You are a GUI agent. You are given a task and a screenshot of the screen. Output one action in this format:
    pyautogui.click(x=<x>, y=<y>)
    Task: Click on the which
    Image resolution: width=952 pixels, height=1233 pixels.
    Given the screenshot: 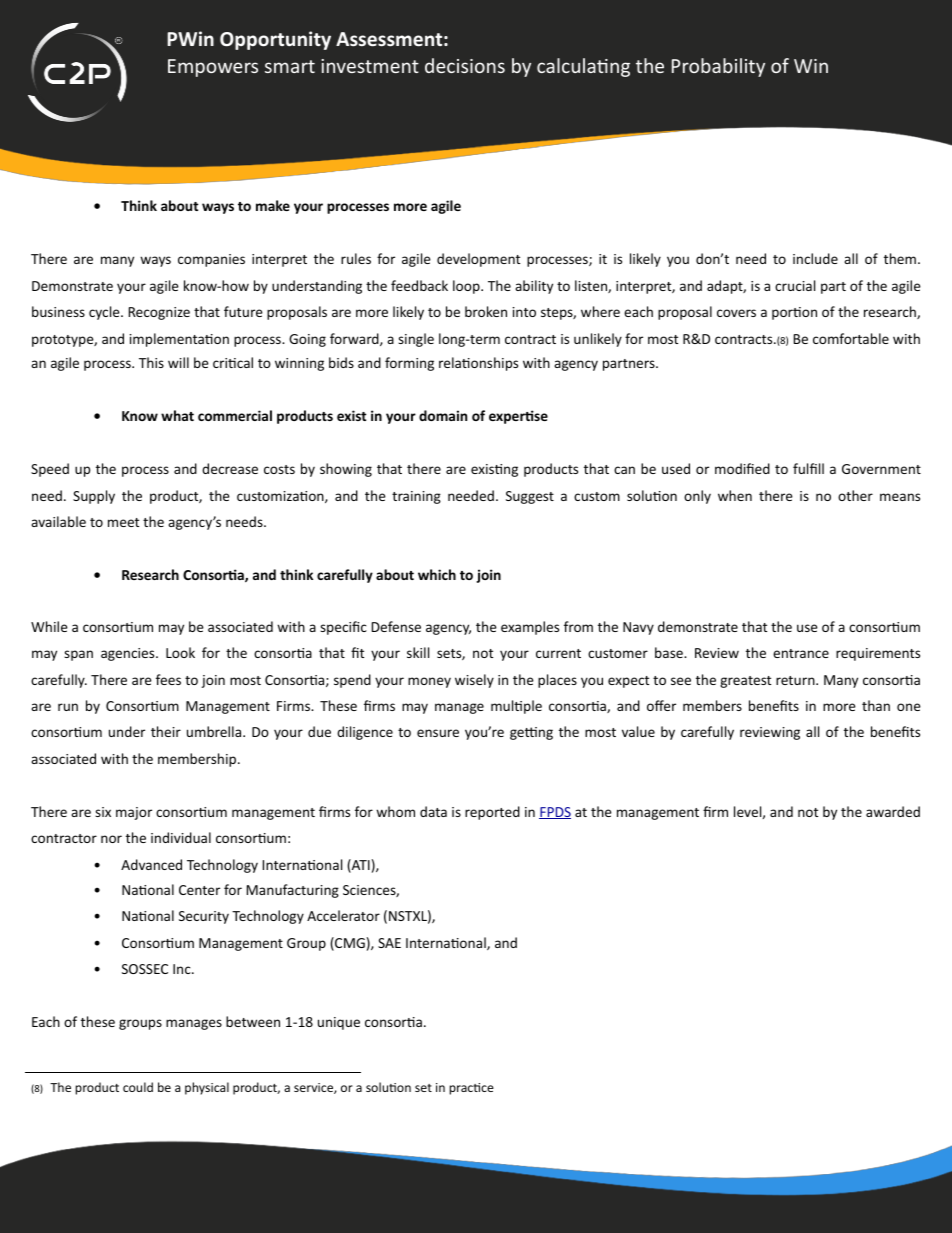 What is the action you would take?
    pyautogui.click(x=437, y=574)
